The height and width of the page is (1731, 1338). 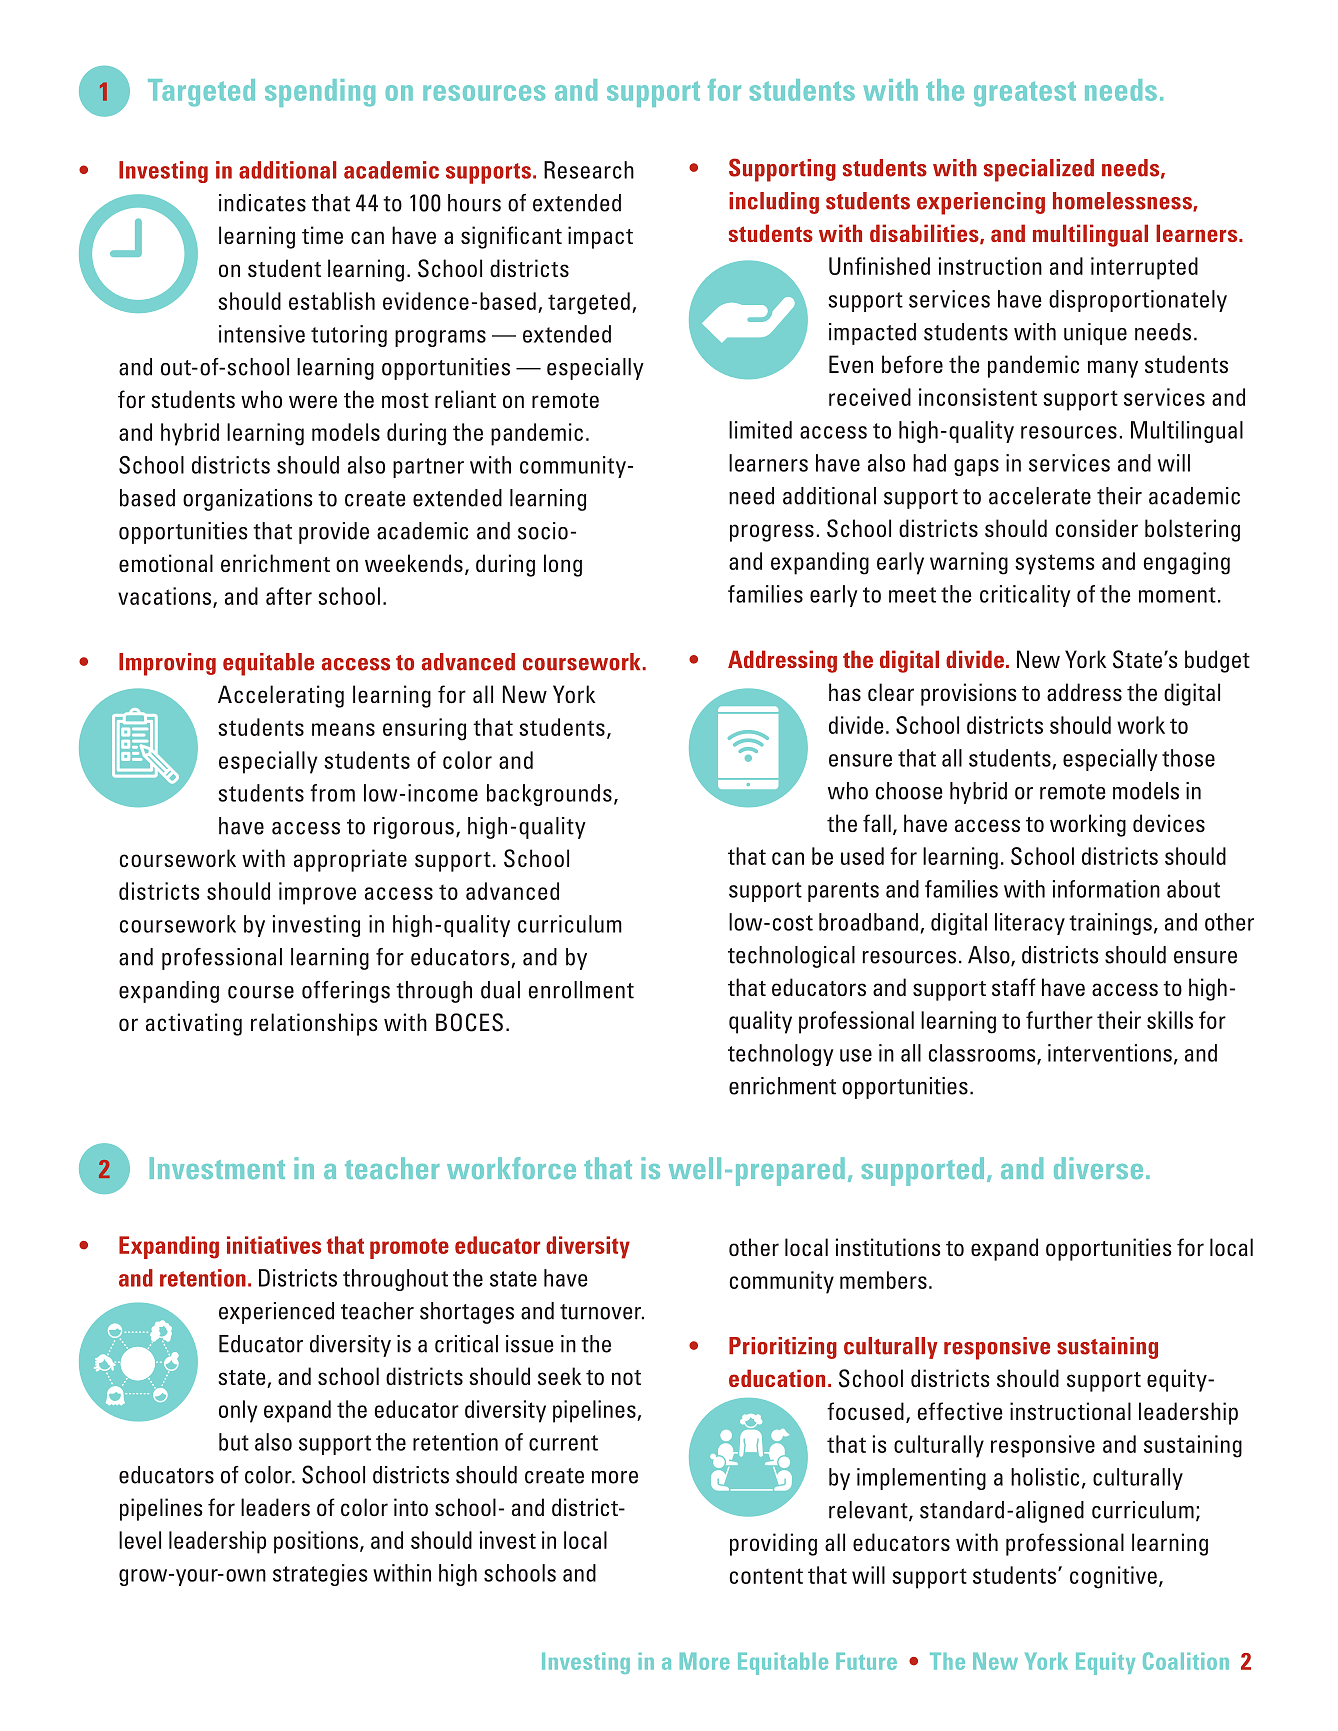 What do you see at coordinates (791, 957) in the page?
I see `technological` at bounding box center [791, 957].
